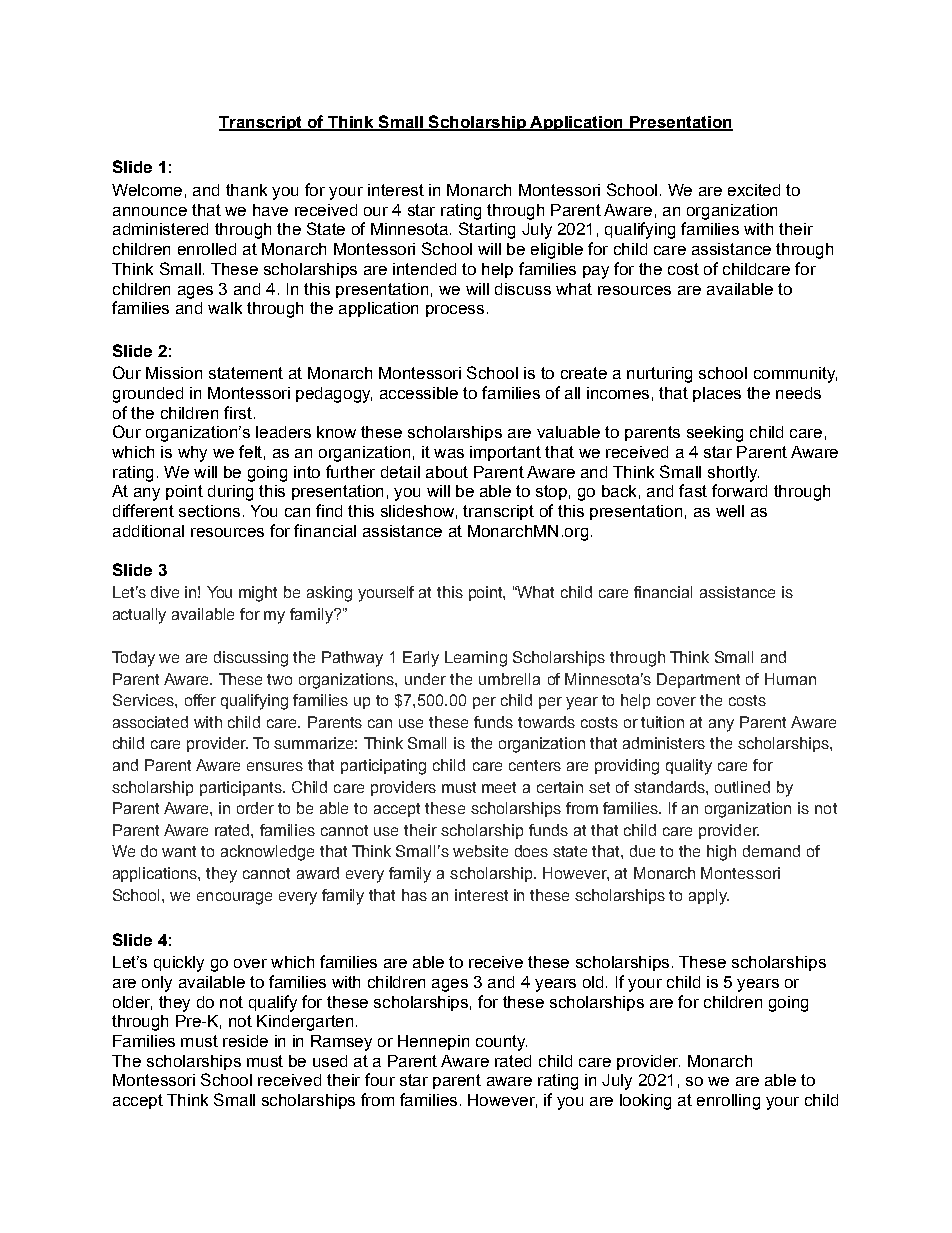 The image size is (952, 1233). I want to click on accessible, so click(419, 393).
